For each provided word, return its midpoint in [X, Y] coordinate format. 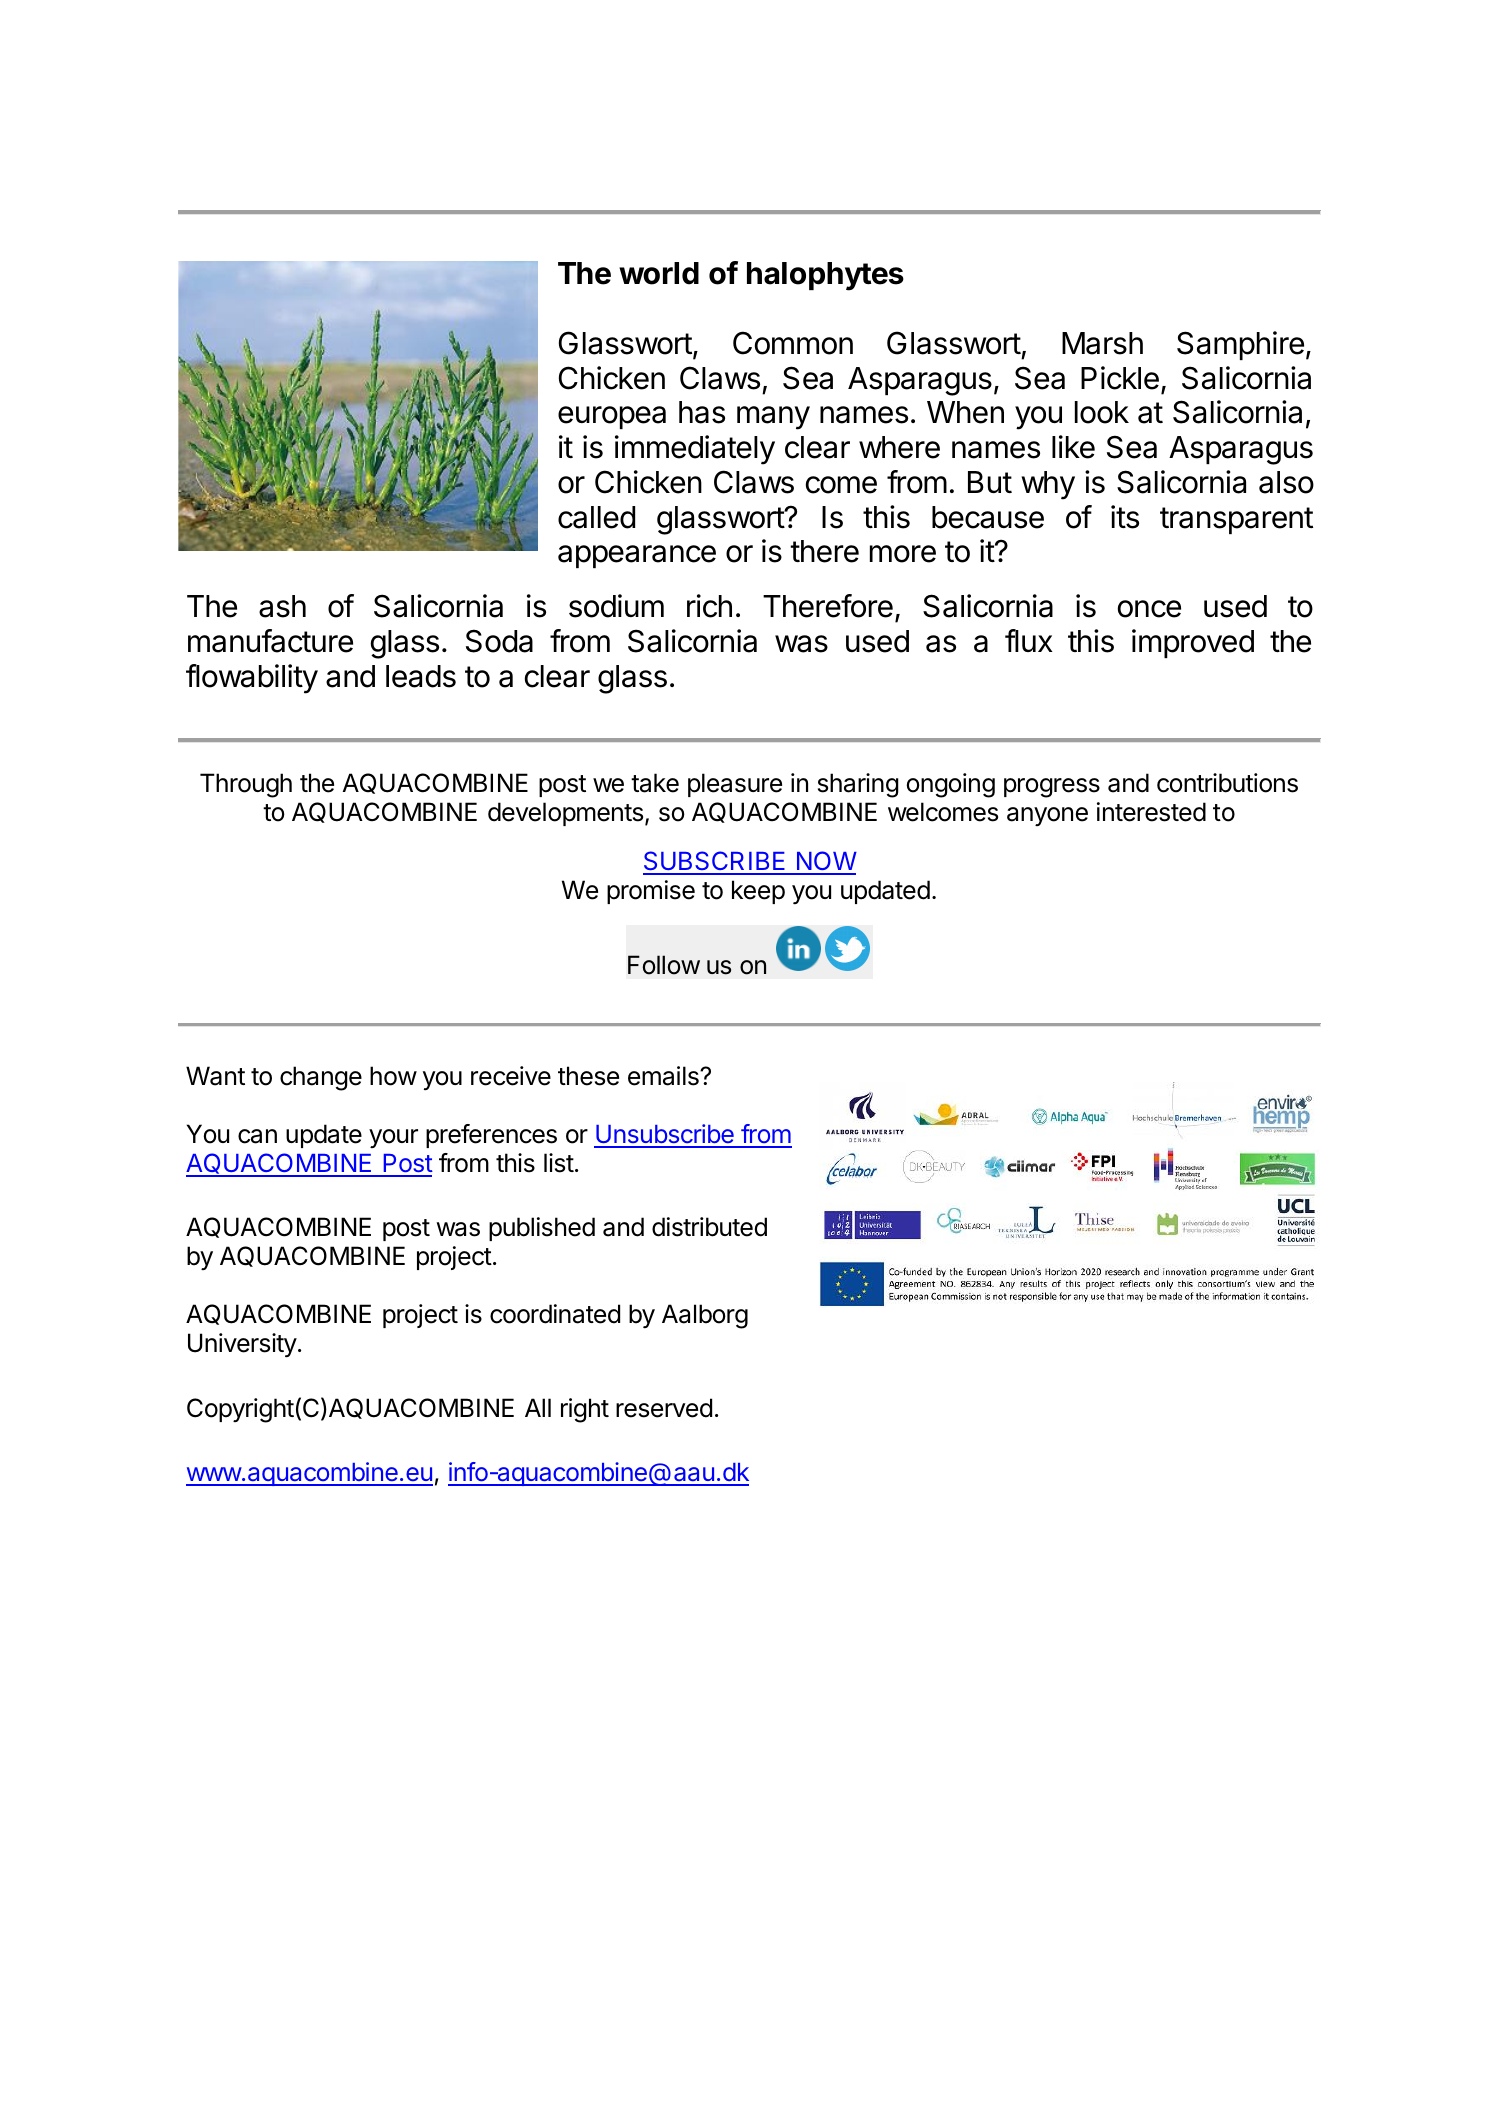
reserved [664, 1408]
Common [793, 343]
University [242, 1345]
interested [1151, 812]
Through [246, 785]
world [659, 273]
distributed [709, 1227]
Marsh [1102, 343]
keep [758, 892]
